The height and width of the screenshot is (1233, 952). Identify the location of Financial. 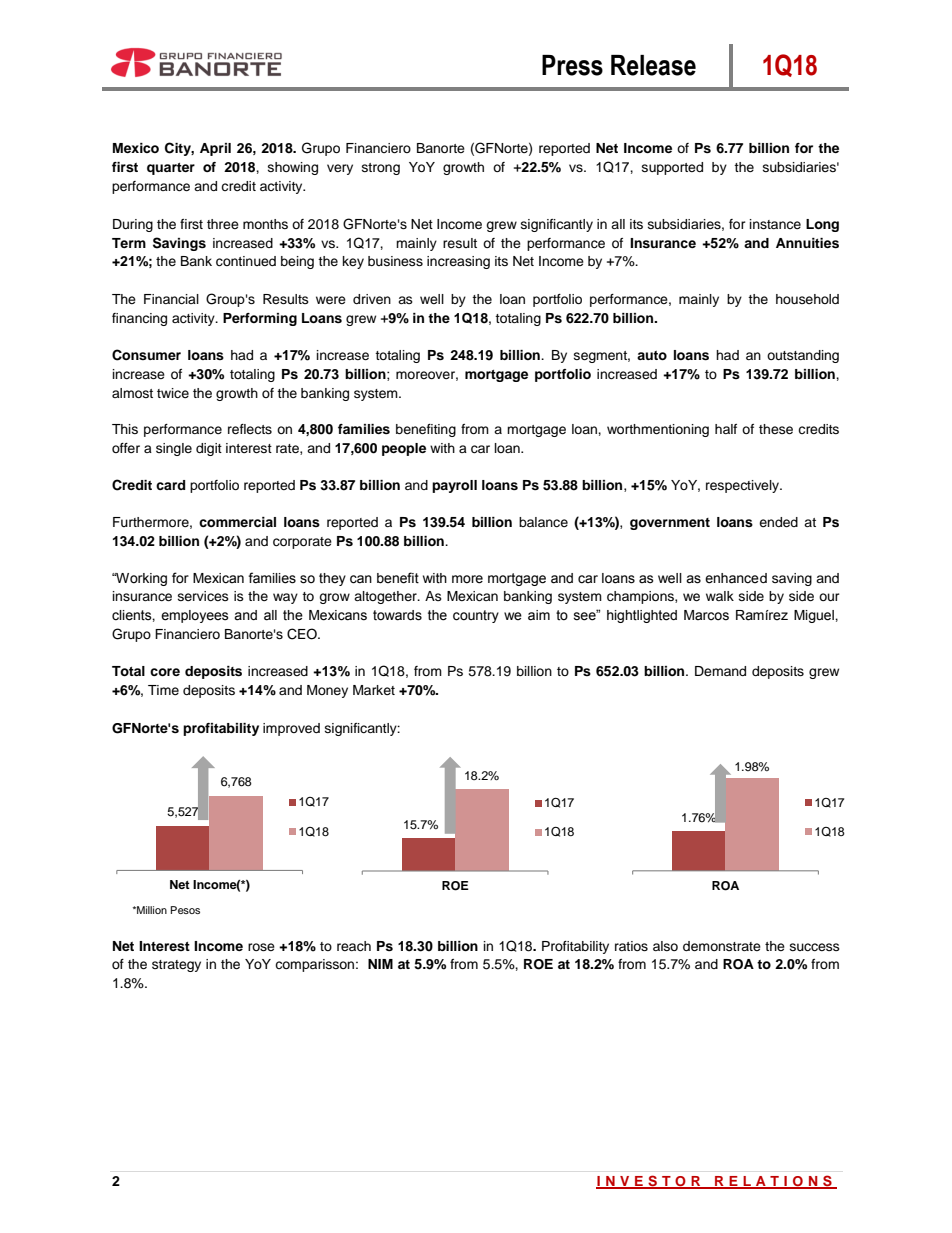
(171, 299).
